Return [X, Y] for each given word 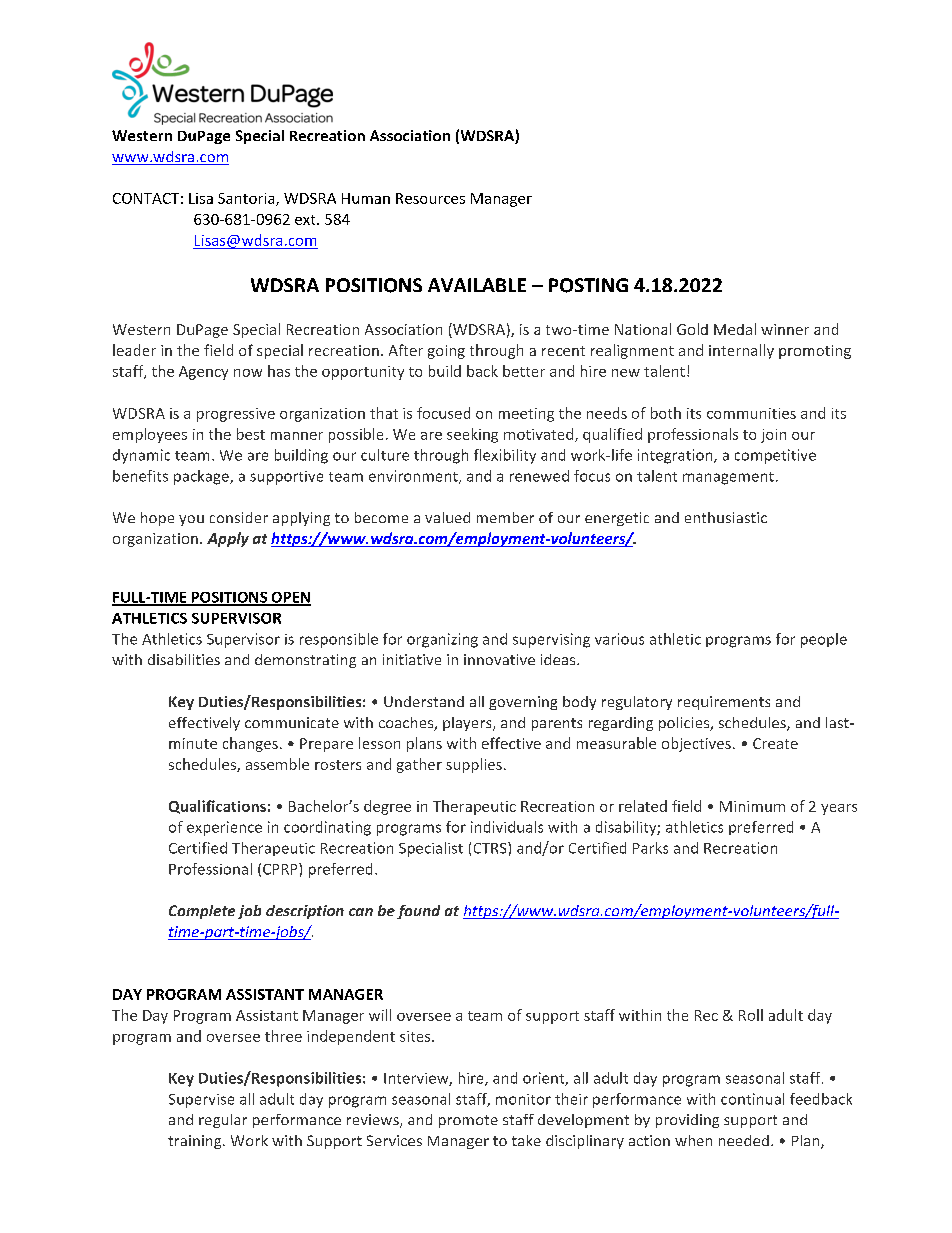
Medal [735, 329]
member [505, 517]
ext [306, 220]
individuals [507, 827]
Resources [430, 198]
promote [468, 1121]
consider [239, 517]
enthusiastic [726, 517]
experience [224, 828]
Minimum [752, 806]
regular [223, 1121]
